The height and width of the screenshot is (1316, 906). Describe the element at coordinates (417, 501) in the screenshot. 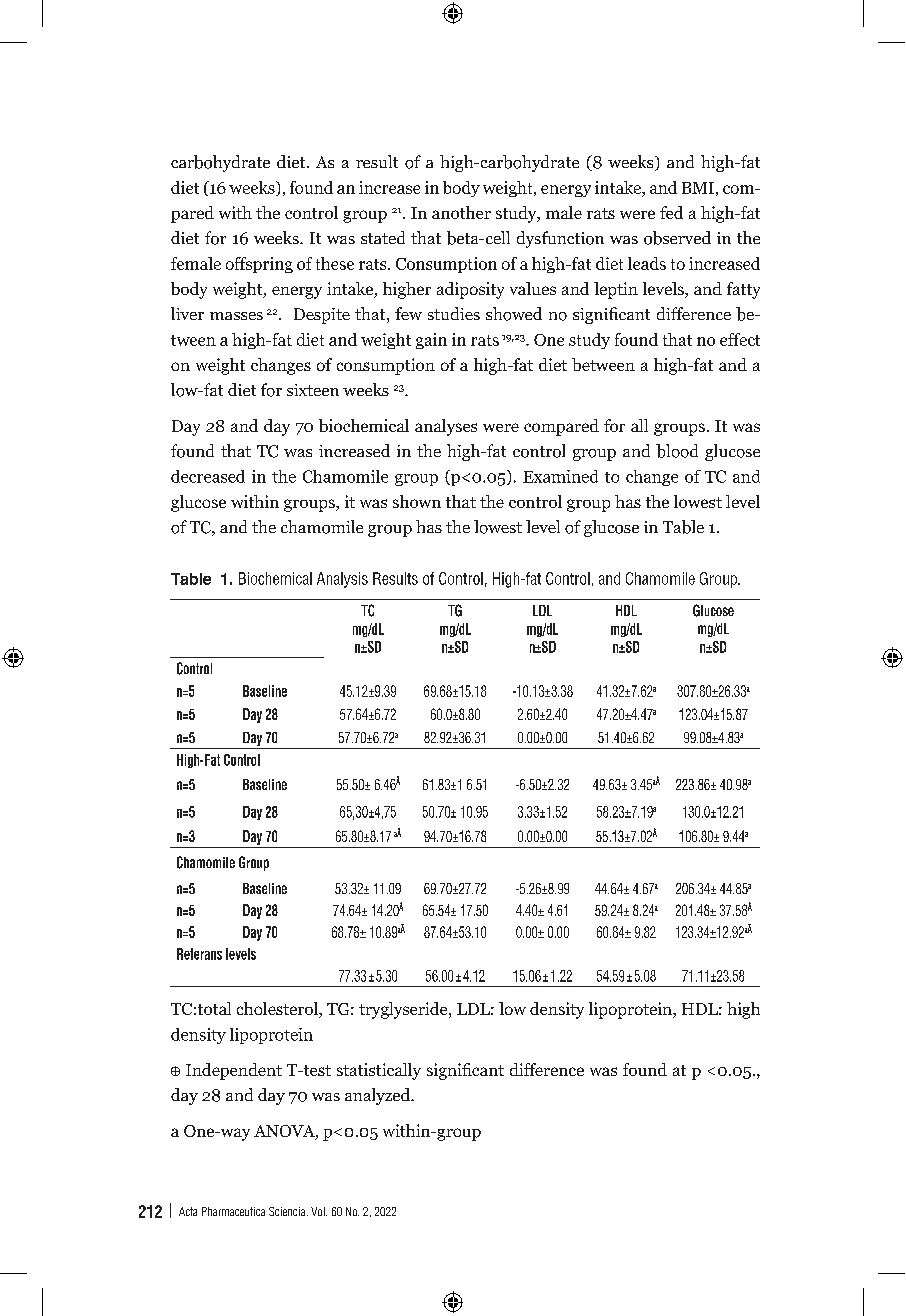

I see `shown` at that location.
